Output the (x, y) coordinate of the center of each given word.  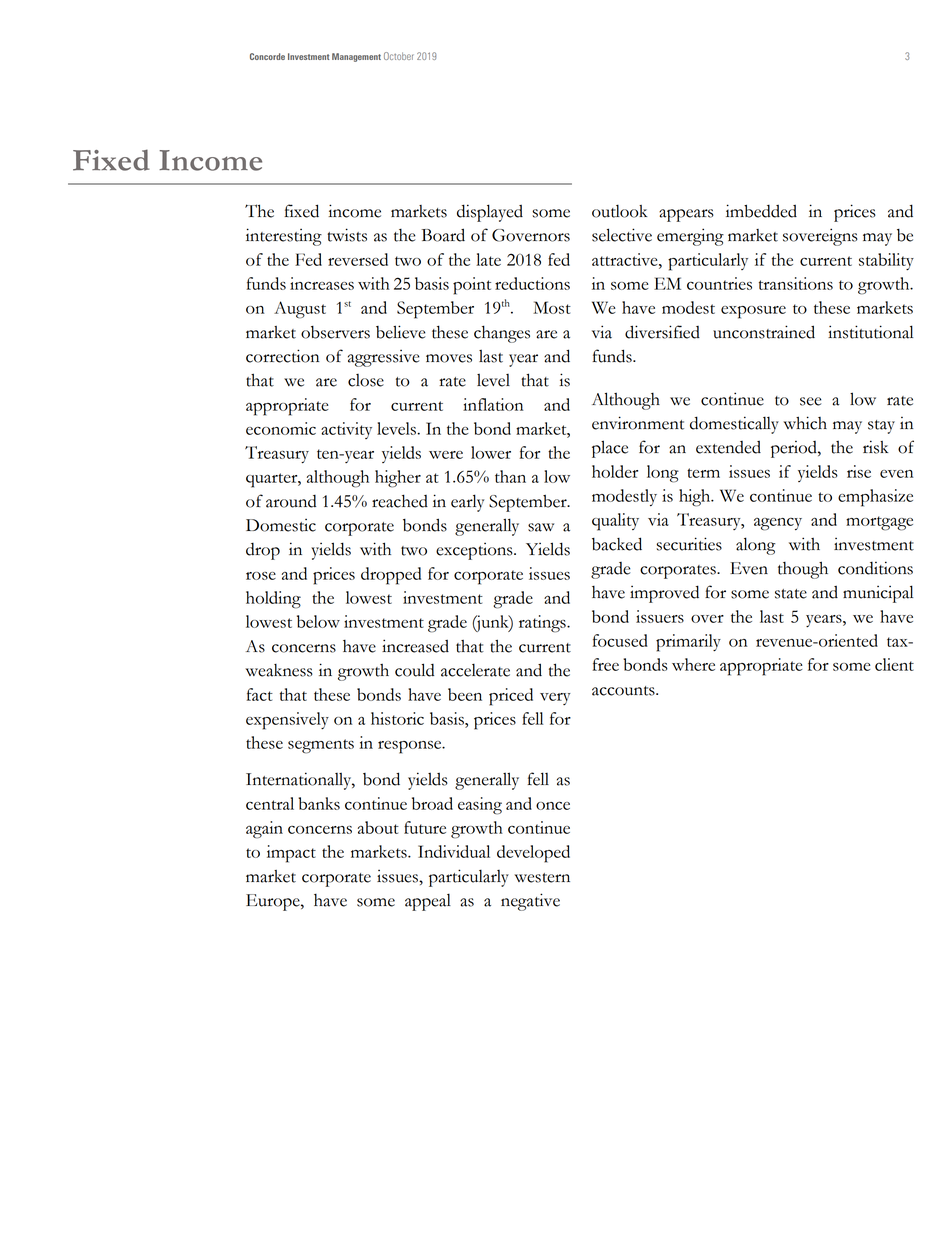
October (399, 56)
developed (533, 854)
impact (291, 854)
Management (356, 57)
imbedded (761, 211)
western (542, 878)
